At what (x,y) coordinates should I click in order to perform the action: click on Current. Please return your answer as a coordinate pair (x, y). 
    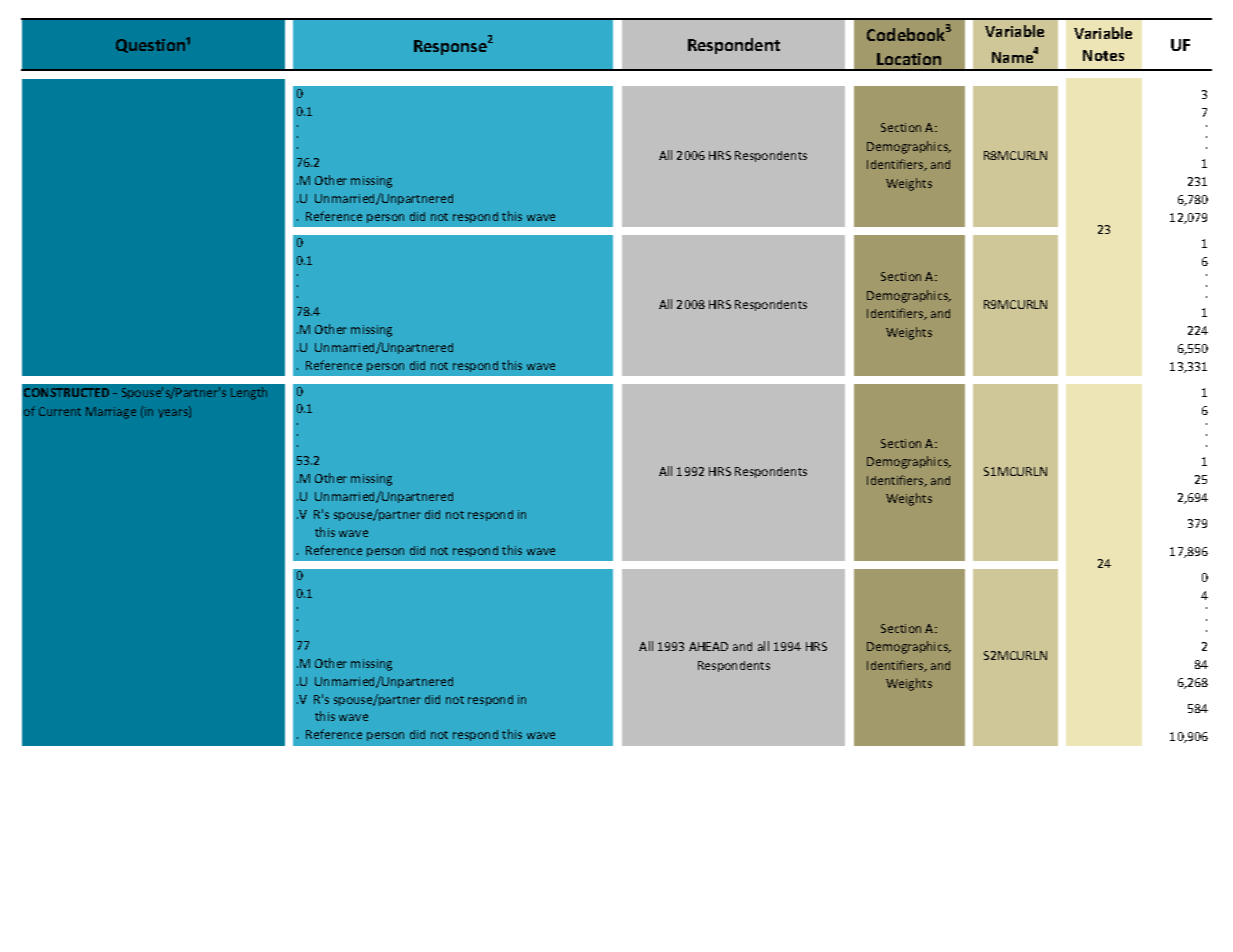
    Looking at the image, I should click on (60, 411).
